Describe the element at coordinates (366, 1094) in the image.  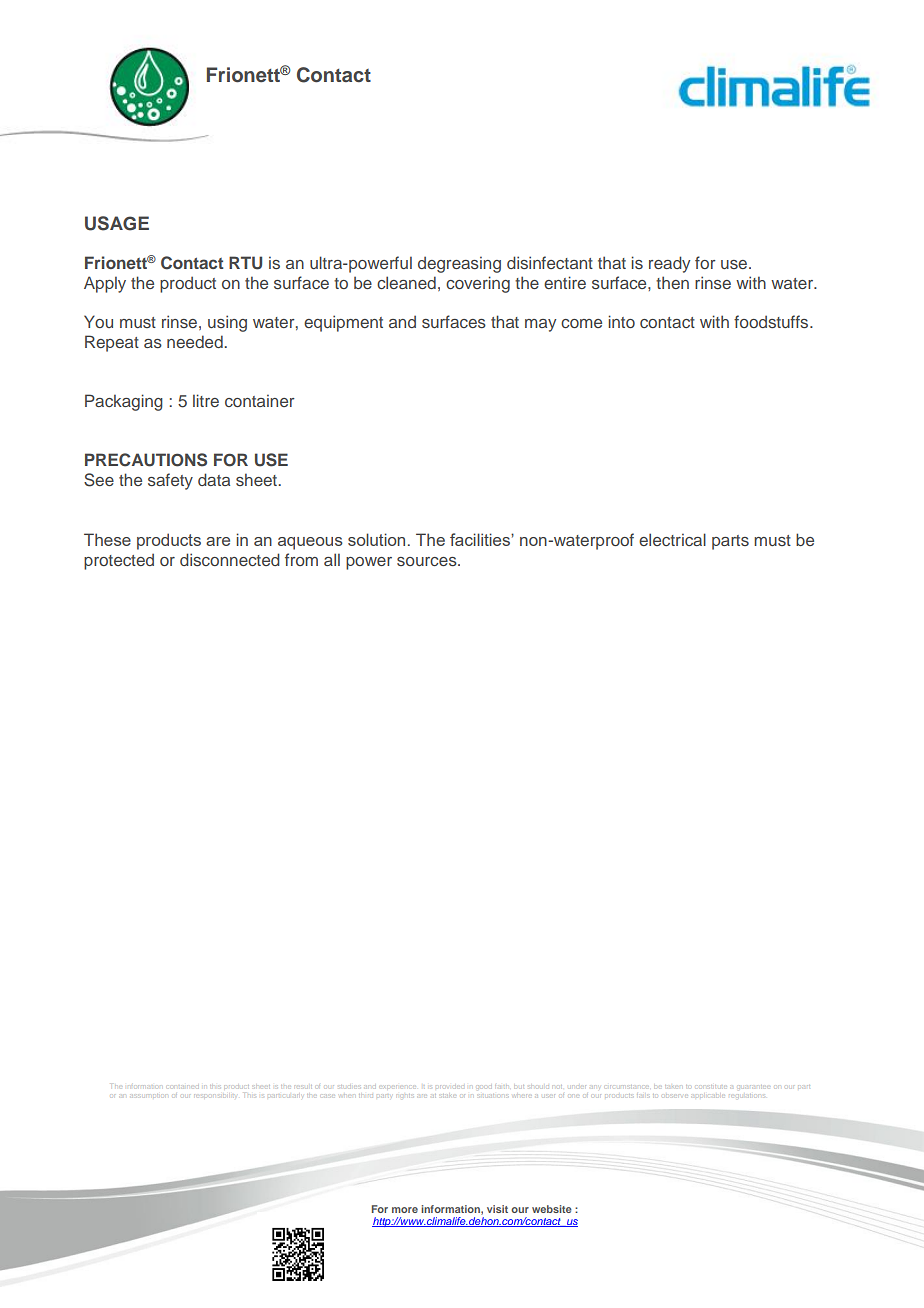
I see `third` at that location.
